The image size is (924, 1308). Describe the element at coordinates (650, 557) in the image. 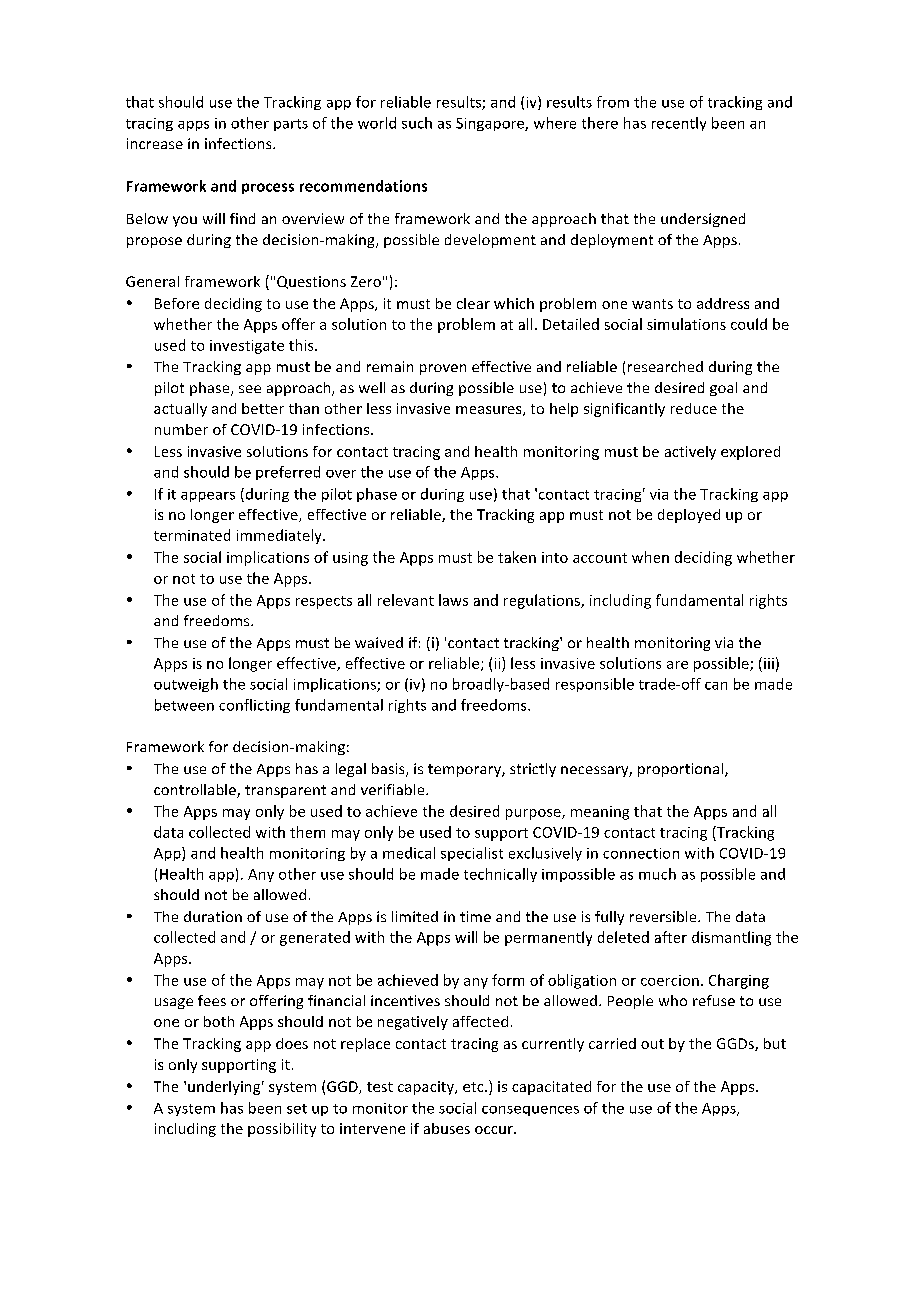

I see `when` at that location.
